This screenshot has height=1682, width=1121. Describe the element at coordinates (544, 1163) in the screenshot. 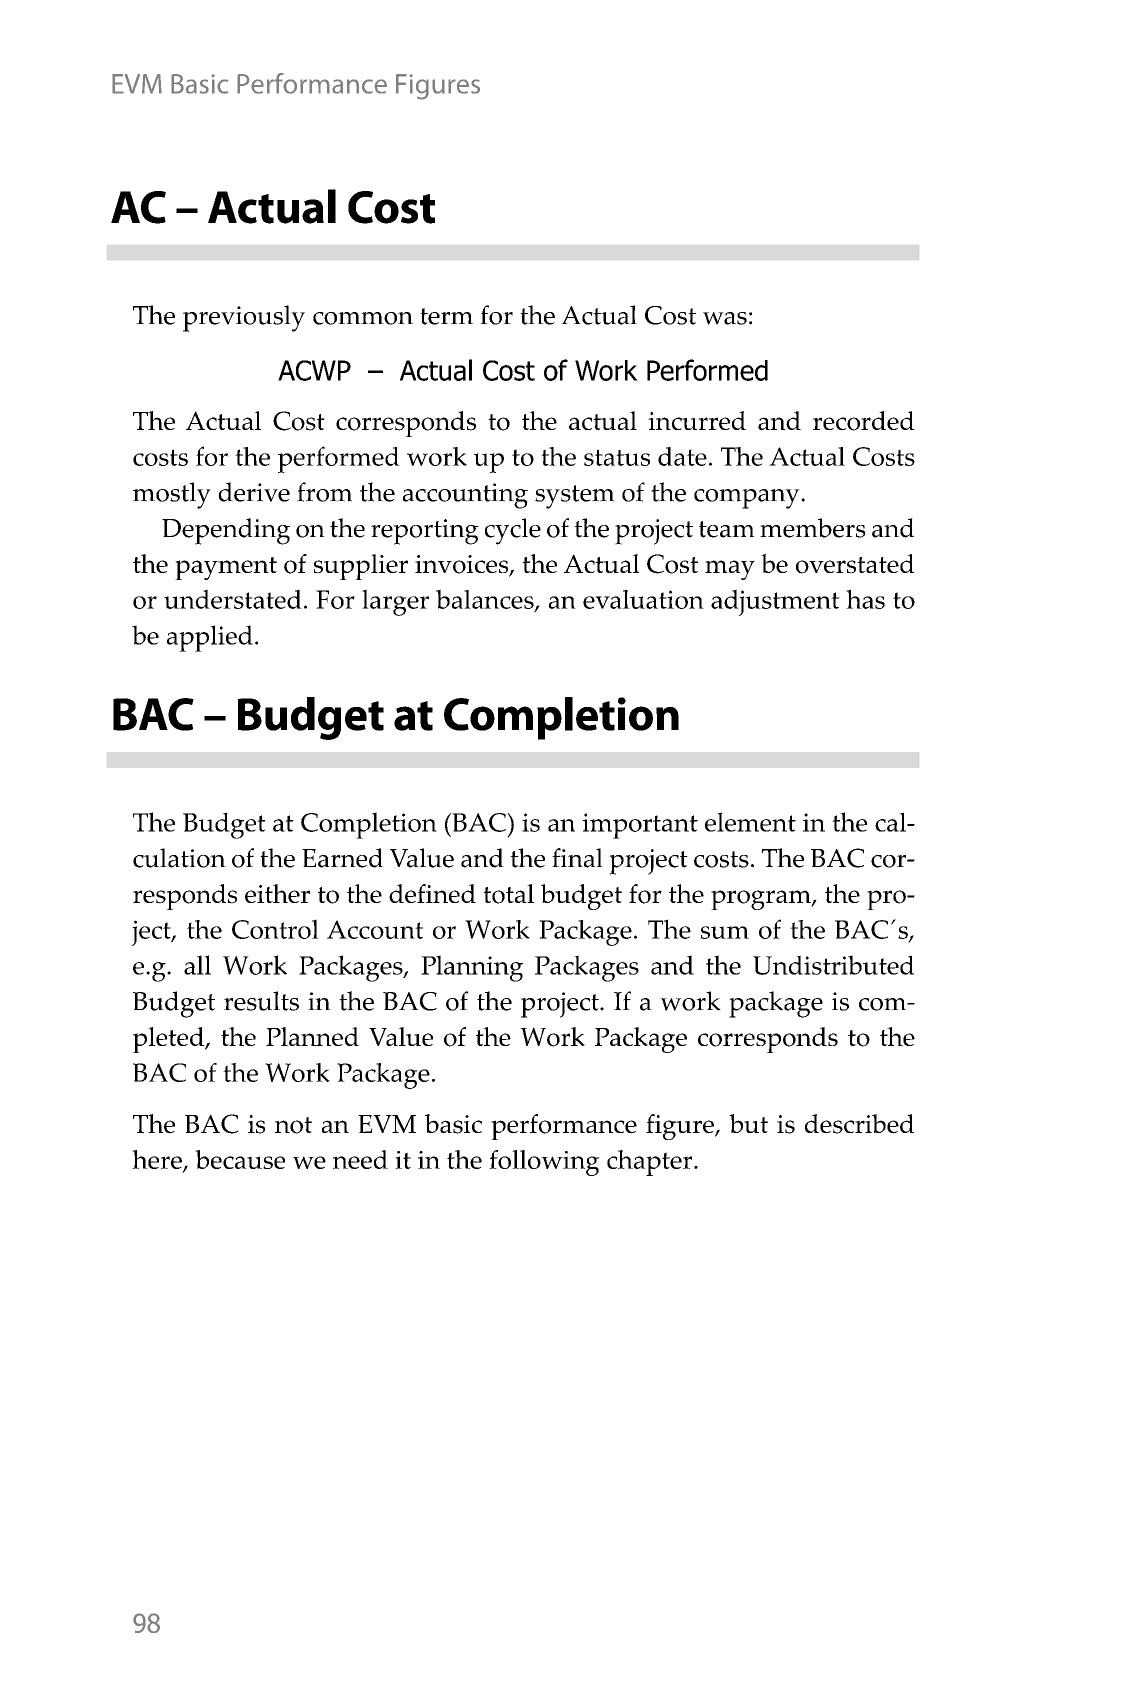

I see `following` at that location.
